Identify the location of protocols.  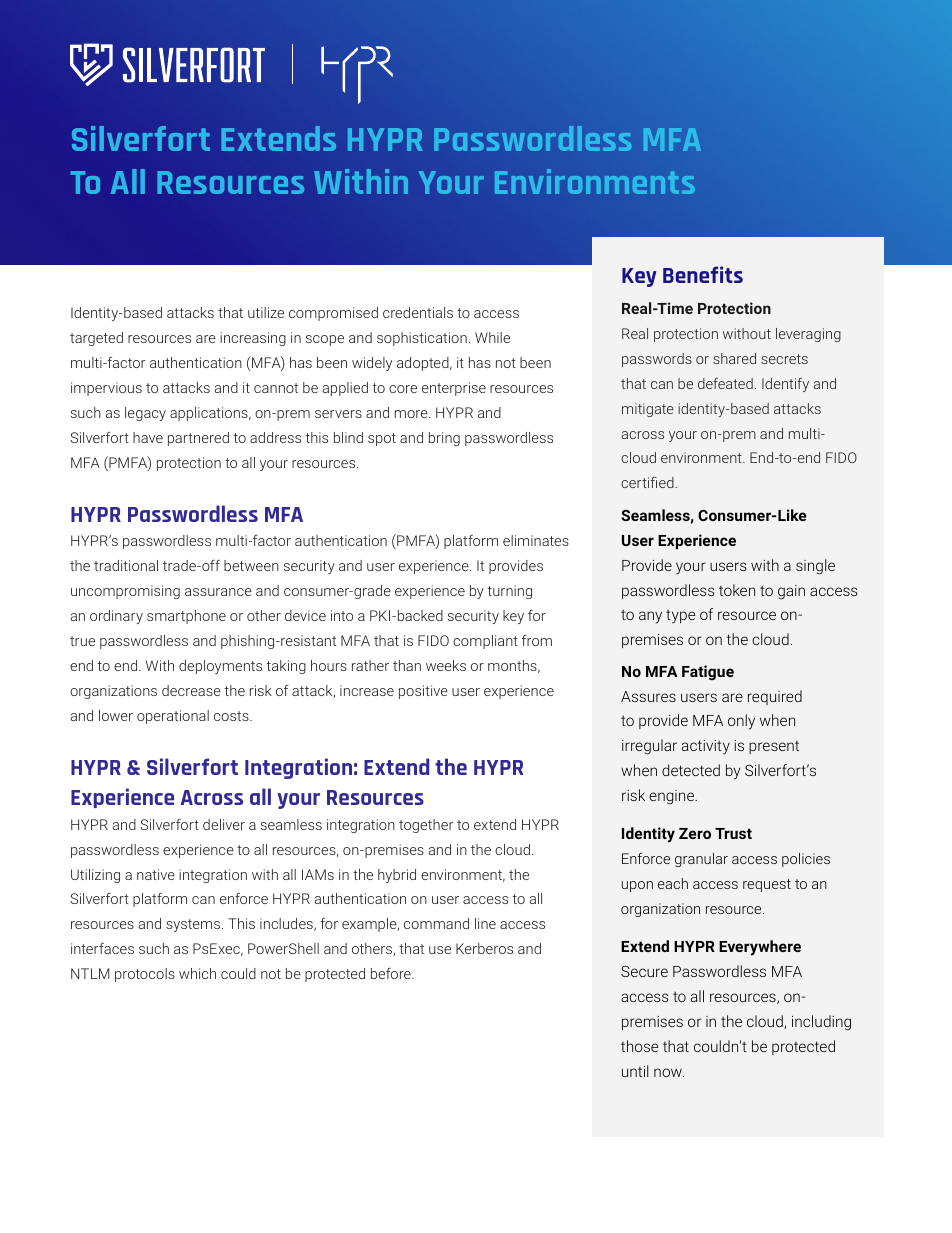
(145, 975).
